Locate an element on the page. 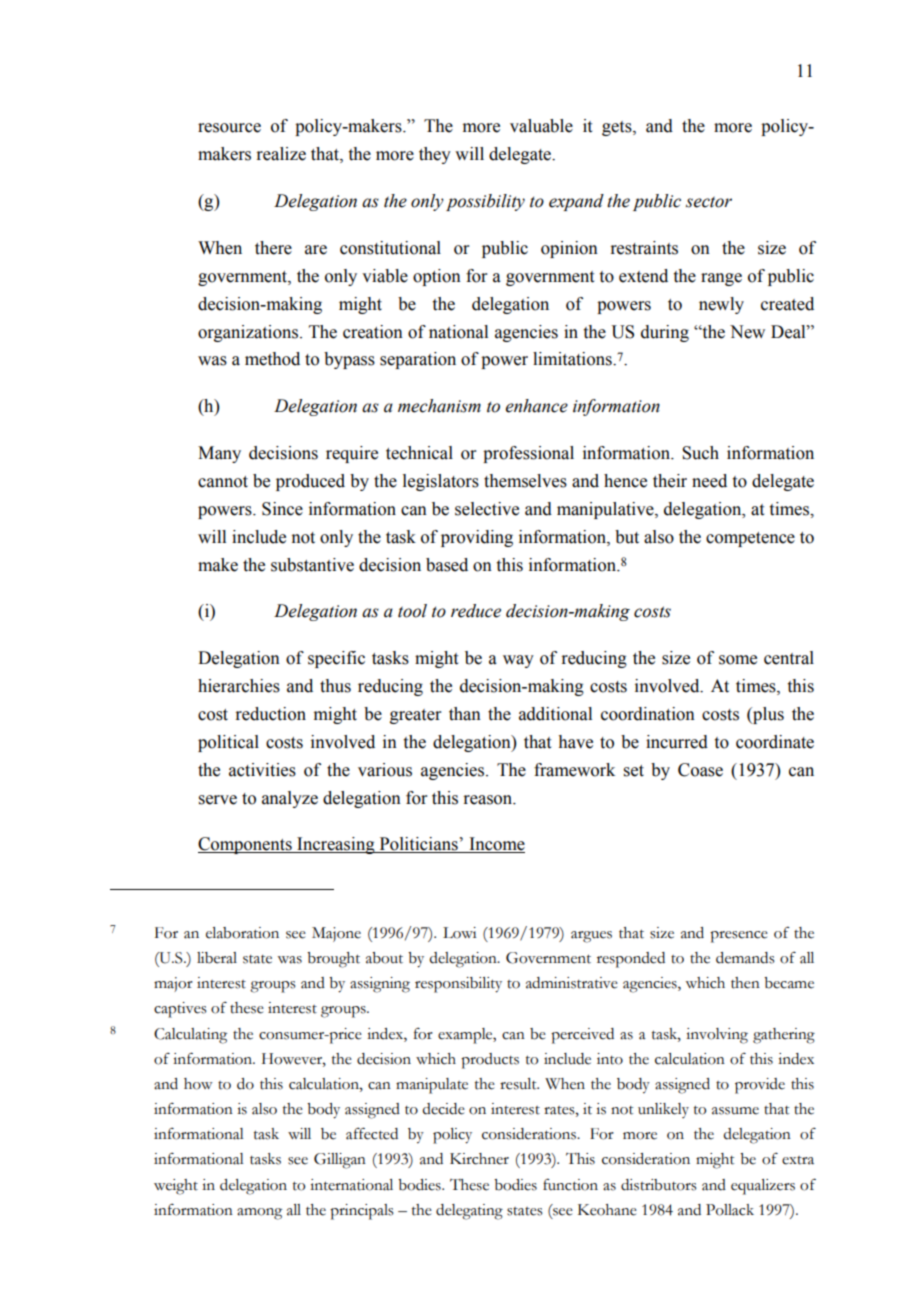 The width and height of the image is (924, 1308). possibility is located at coordinates (485, 202).
